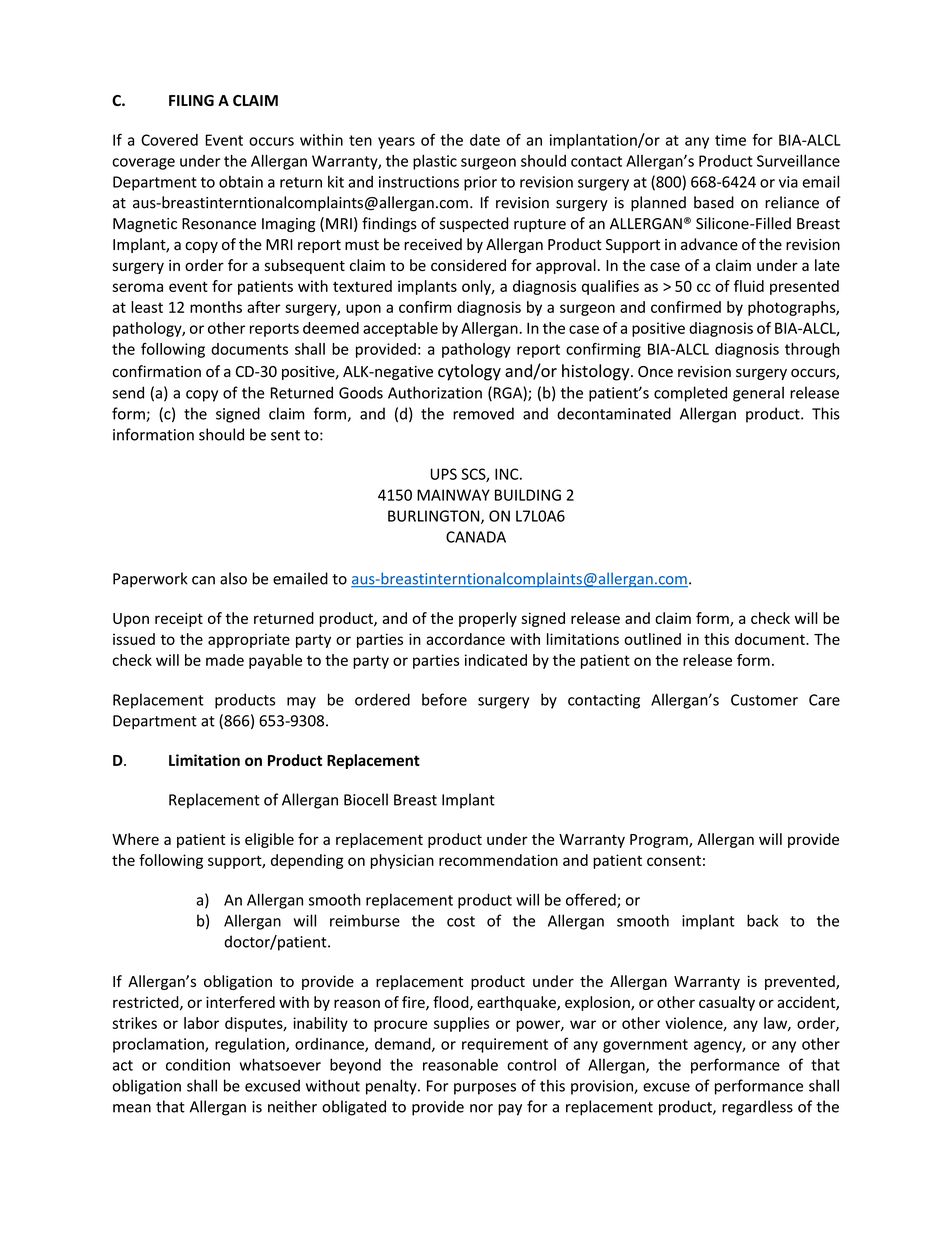 The height and width of the document is (1233, 952). What do you see at coordinates (225, 660) in the document?
I see `made` at bounding box center [225, 660].
